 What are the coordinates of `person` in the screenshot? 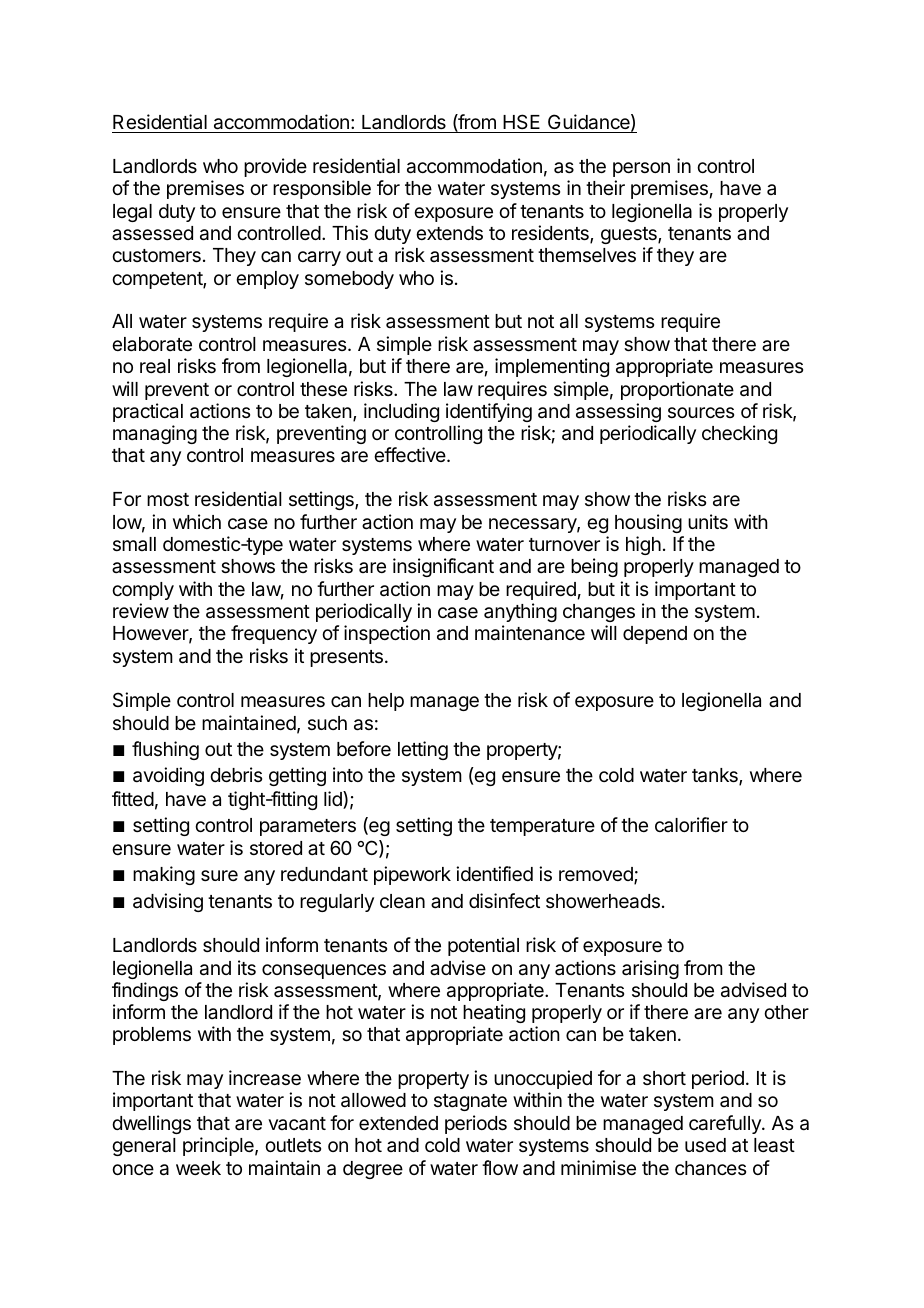 It's located at (641, 169).
